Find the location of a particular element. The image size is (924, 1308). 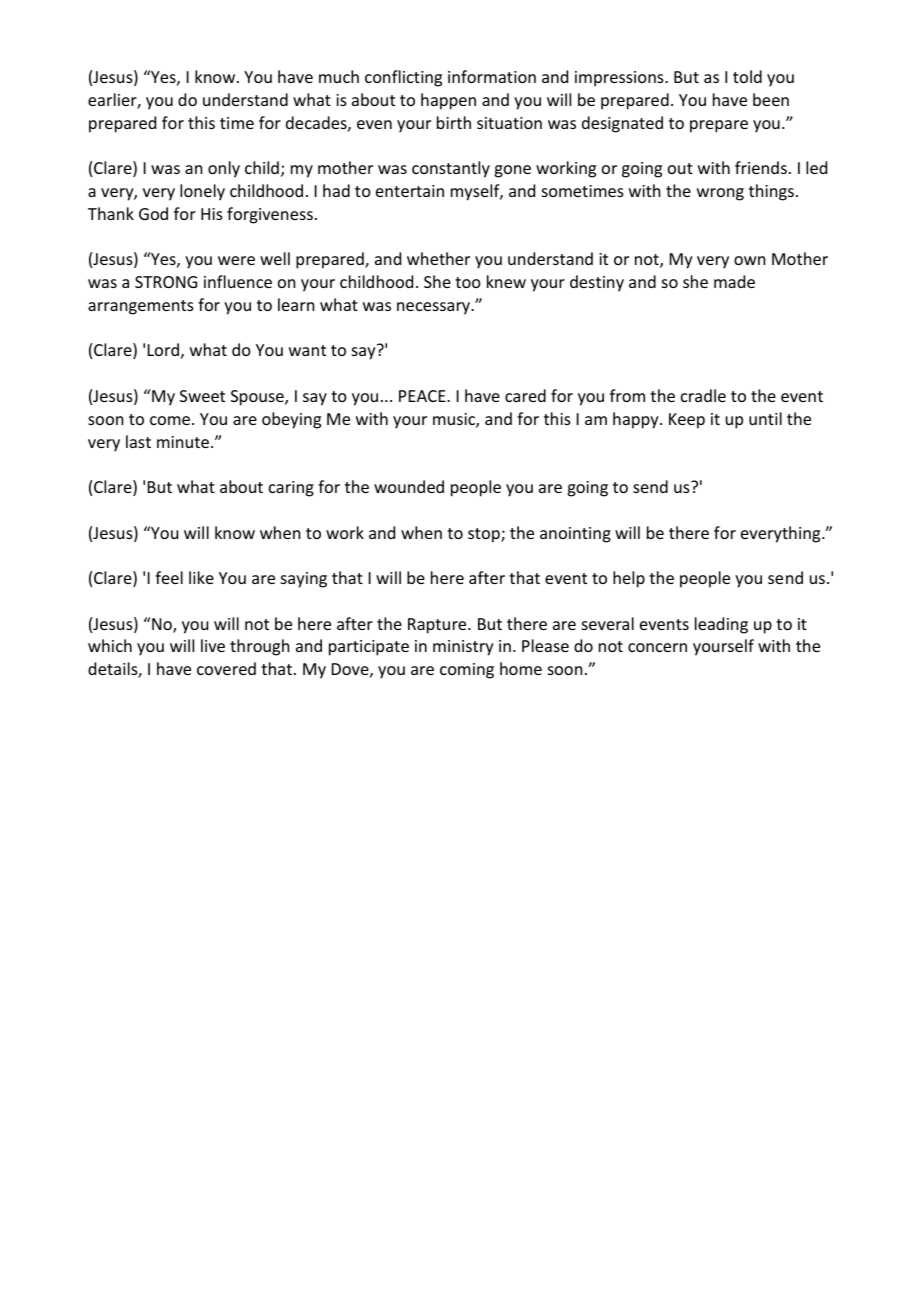

much is located at coordinates (339, 76).
